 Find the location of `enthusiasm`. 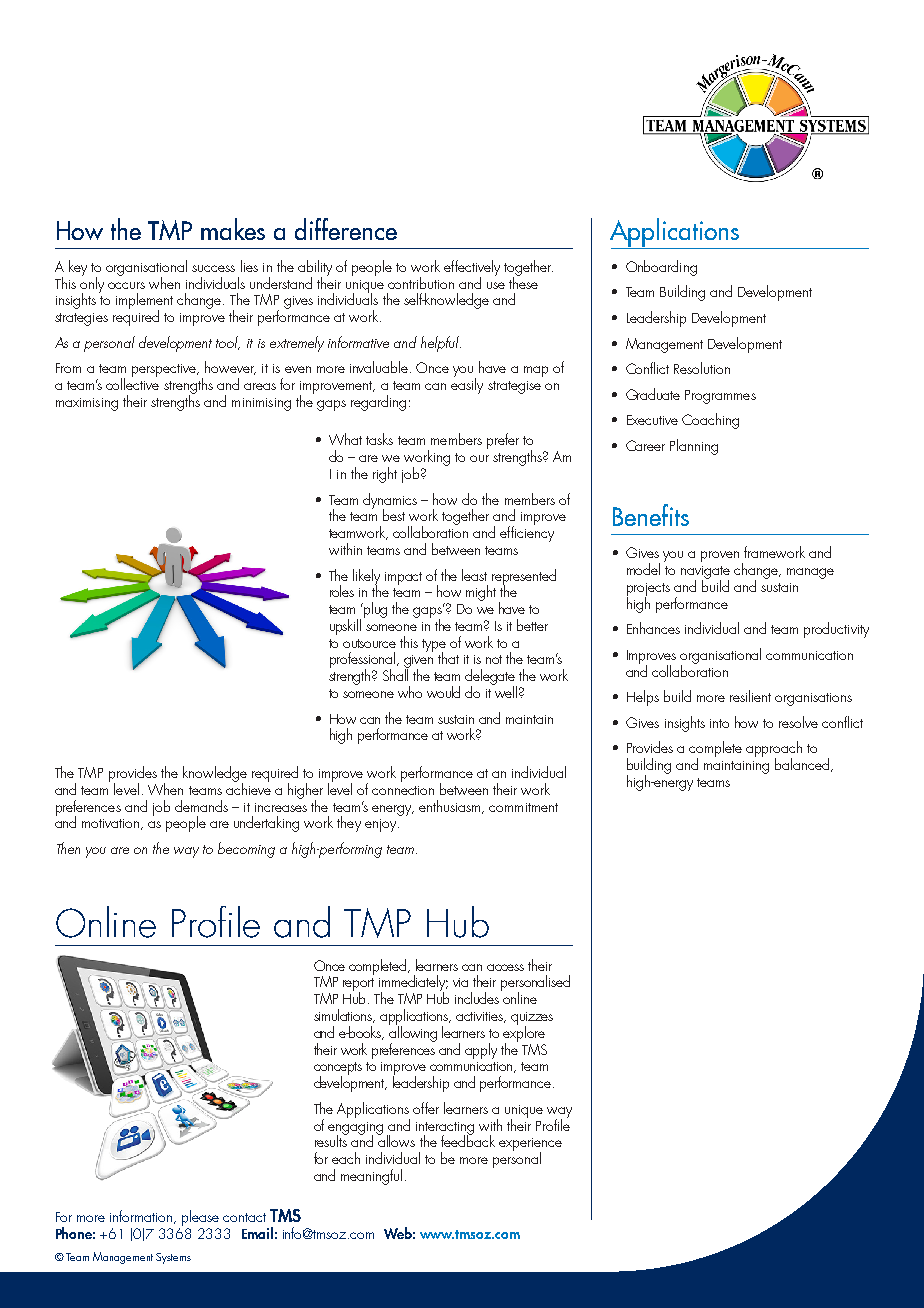

enthusiasm is located at coordinates (451, 807).
